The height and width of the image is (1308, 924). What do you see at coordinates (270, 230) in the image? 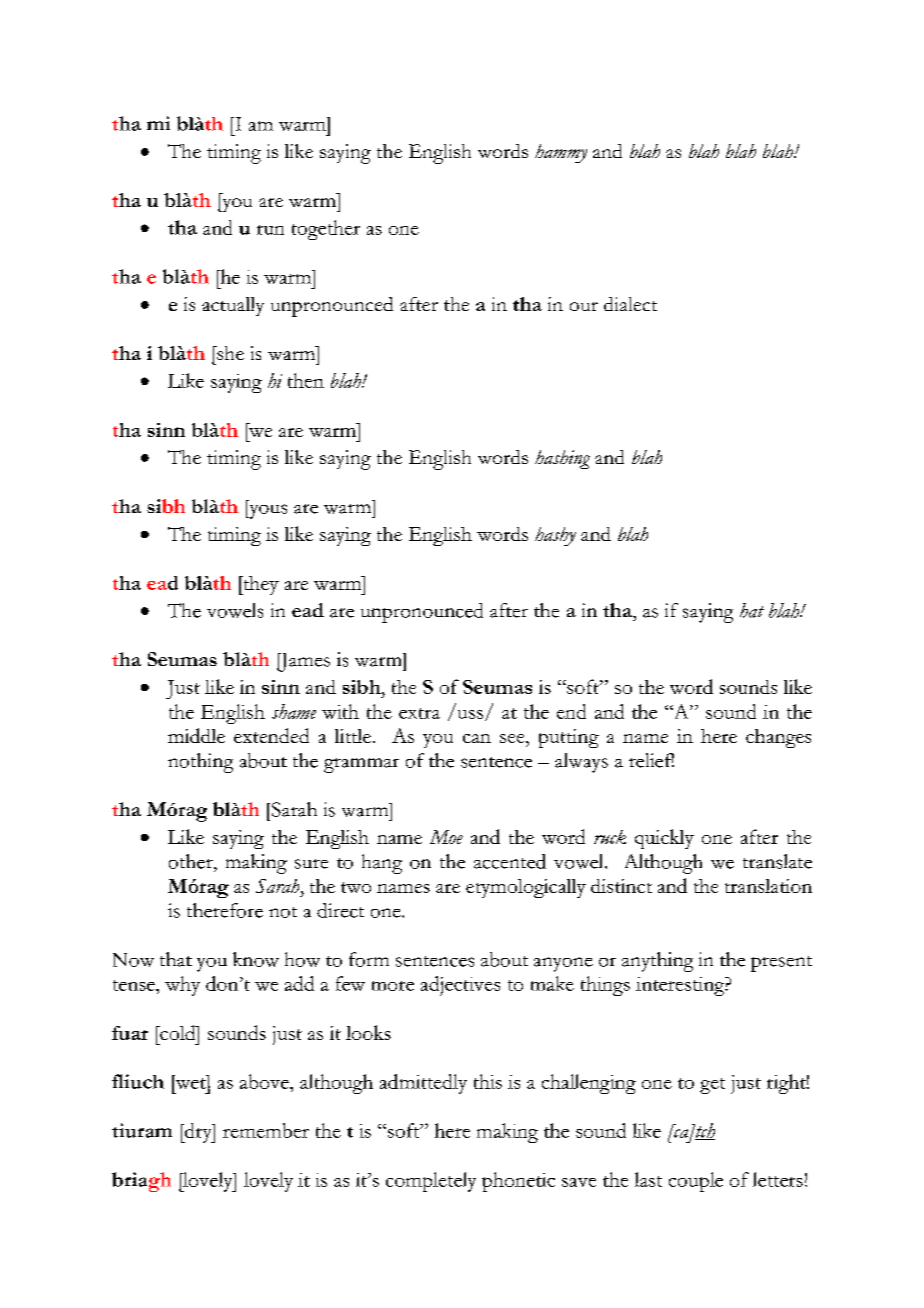
I see `run` at bounding box center [270, 230].
